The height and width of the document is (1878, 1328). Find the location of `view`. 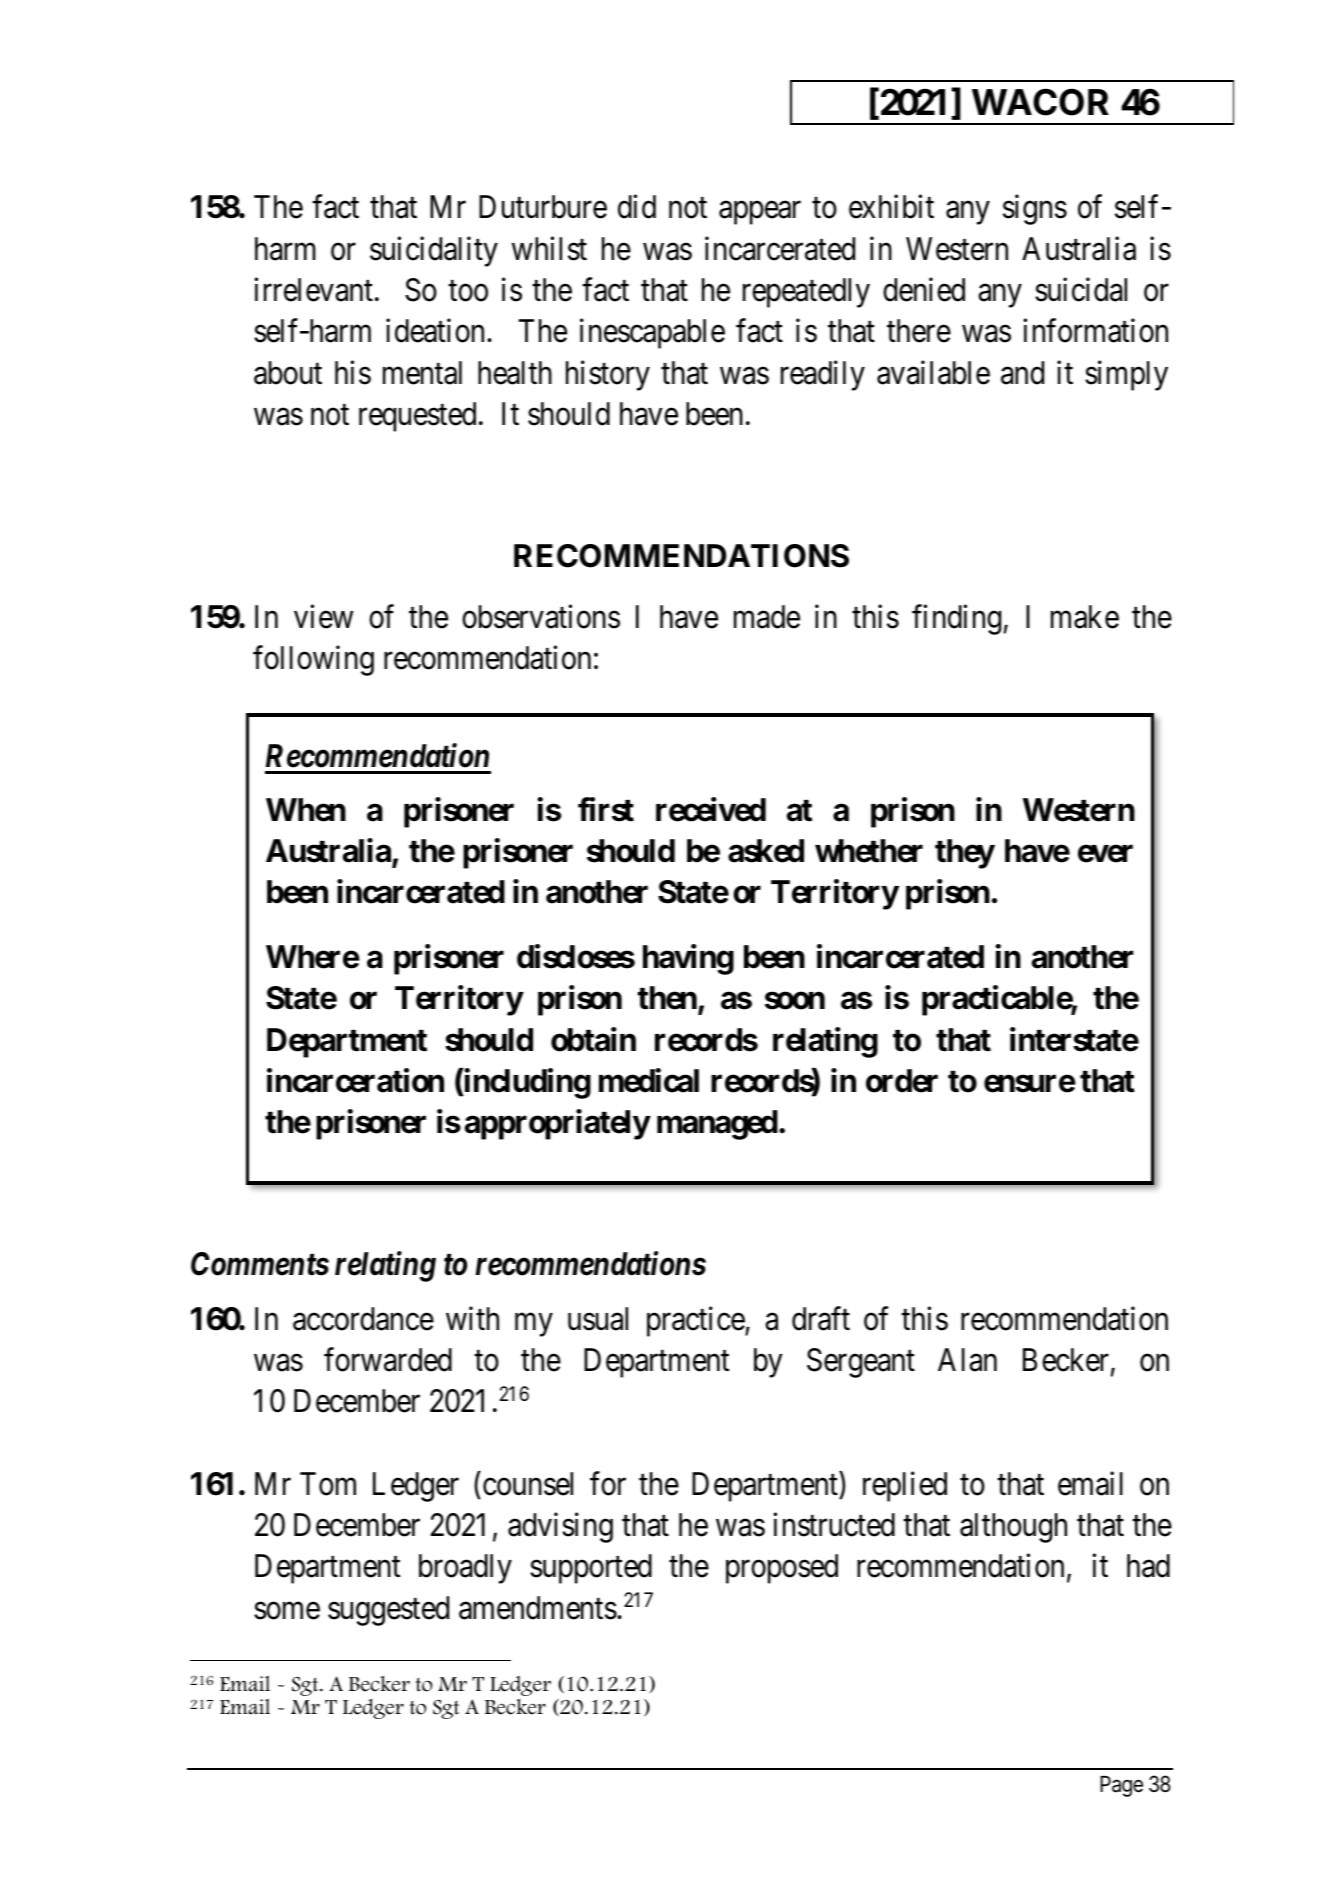

view is located at coordinates (323, 617).
